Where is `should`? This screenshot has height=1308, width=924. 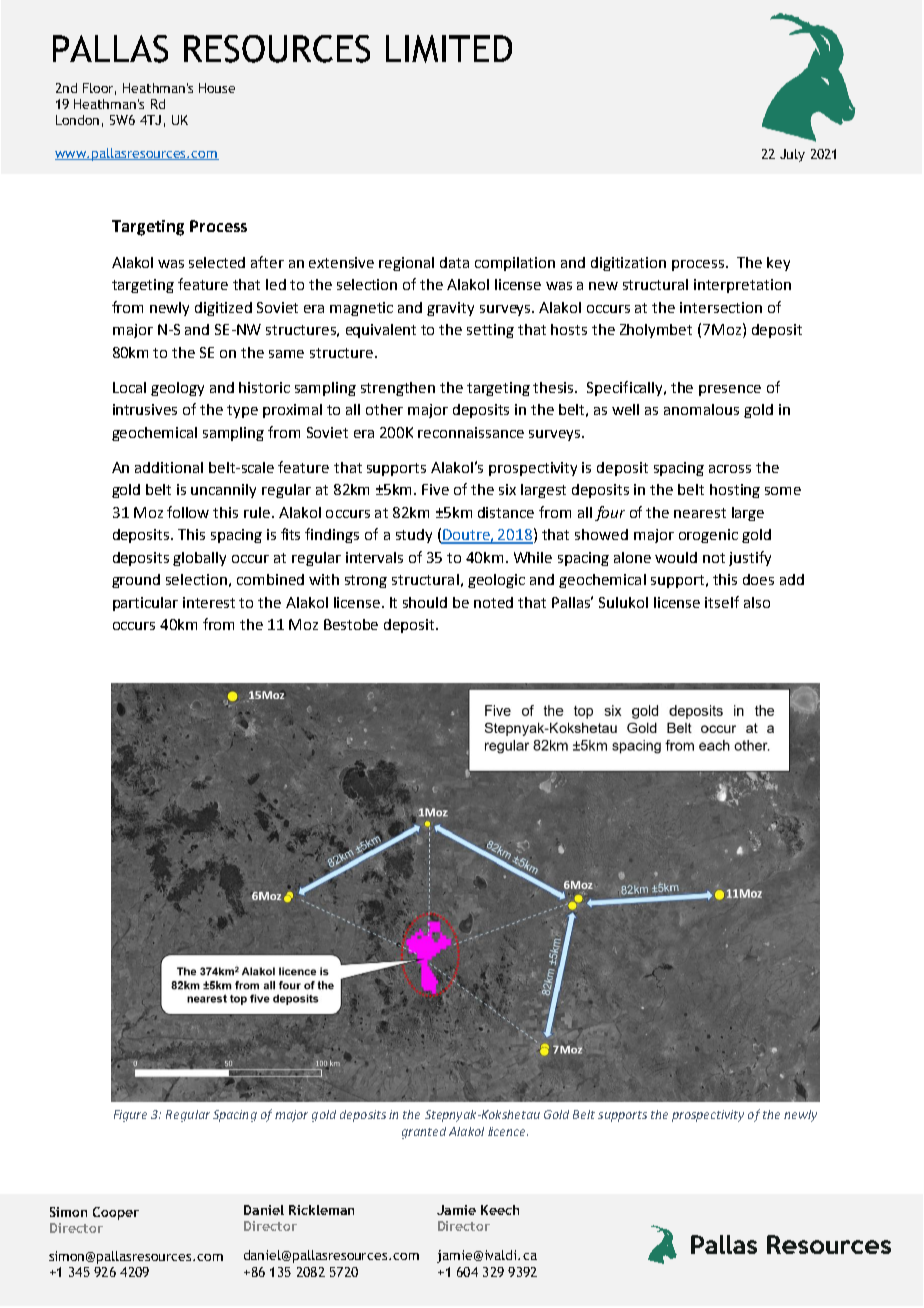
should is located at coordinates (425, 602).
